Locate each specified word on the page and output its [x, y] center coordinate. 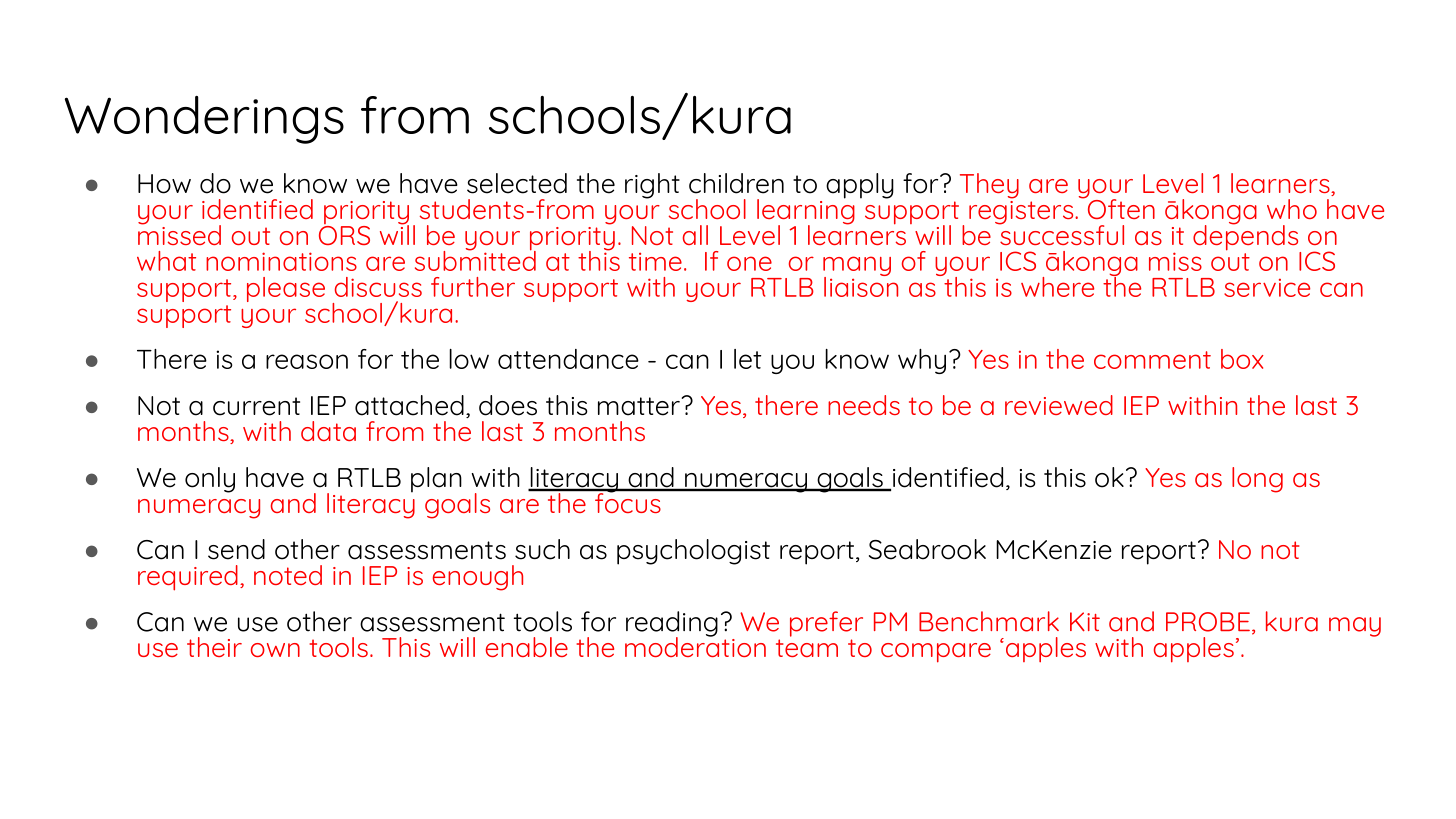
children [736, 183]
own [275, 650]
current [256, 406]
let [747, 359]
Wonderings [204, 120]
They [989, 186]
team [807, 648]
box [1242, 359]
